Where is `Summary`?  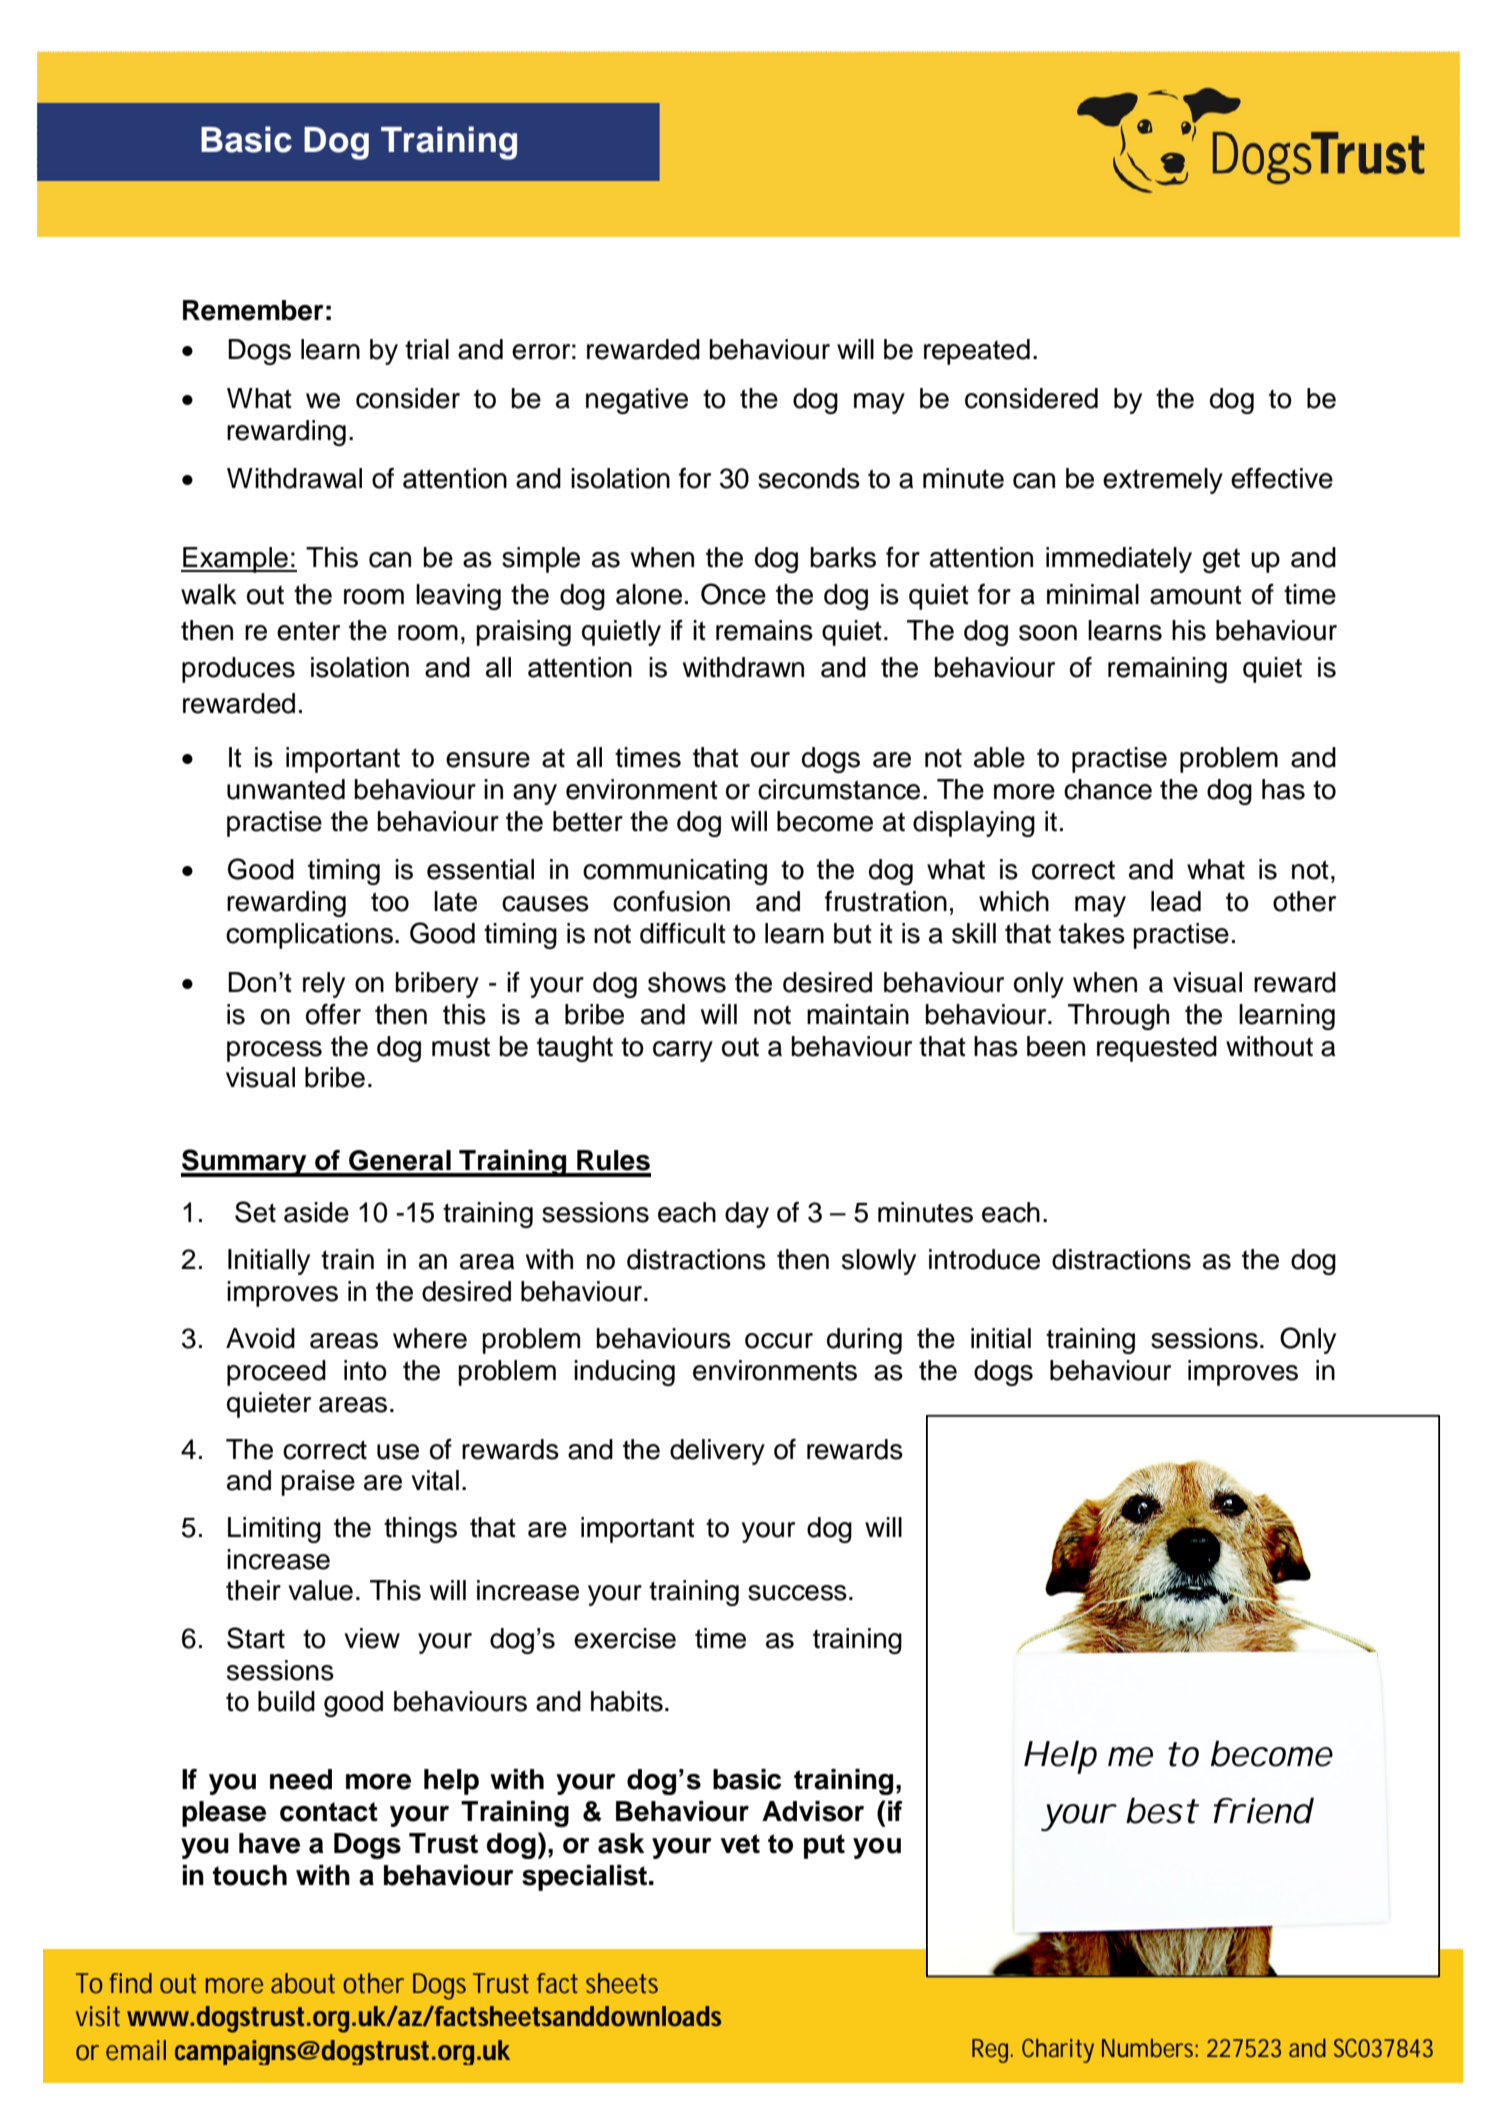
Summary is located at coordinates (245, 1163).
